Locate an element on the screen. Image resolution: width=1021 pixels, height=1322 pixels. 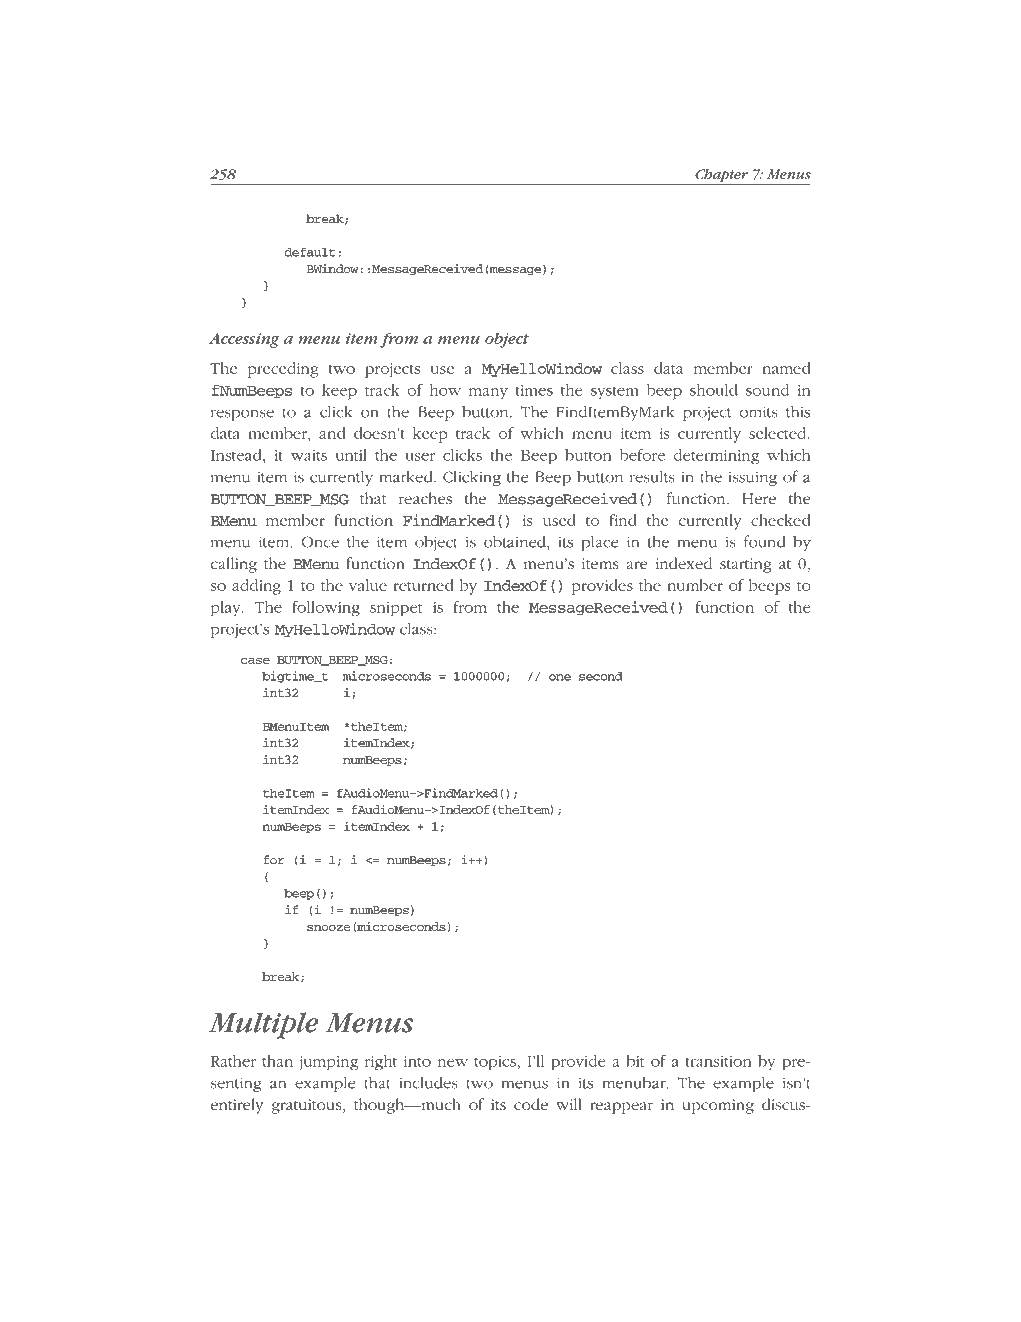
case is located at coordinates (255, 661).
